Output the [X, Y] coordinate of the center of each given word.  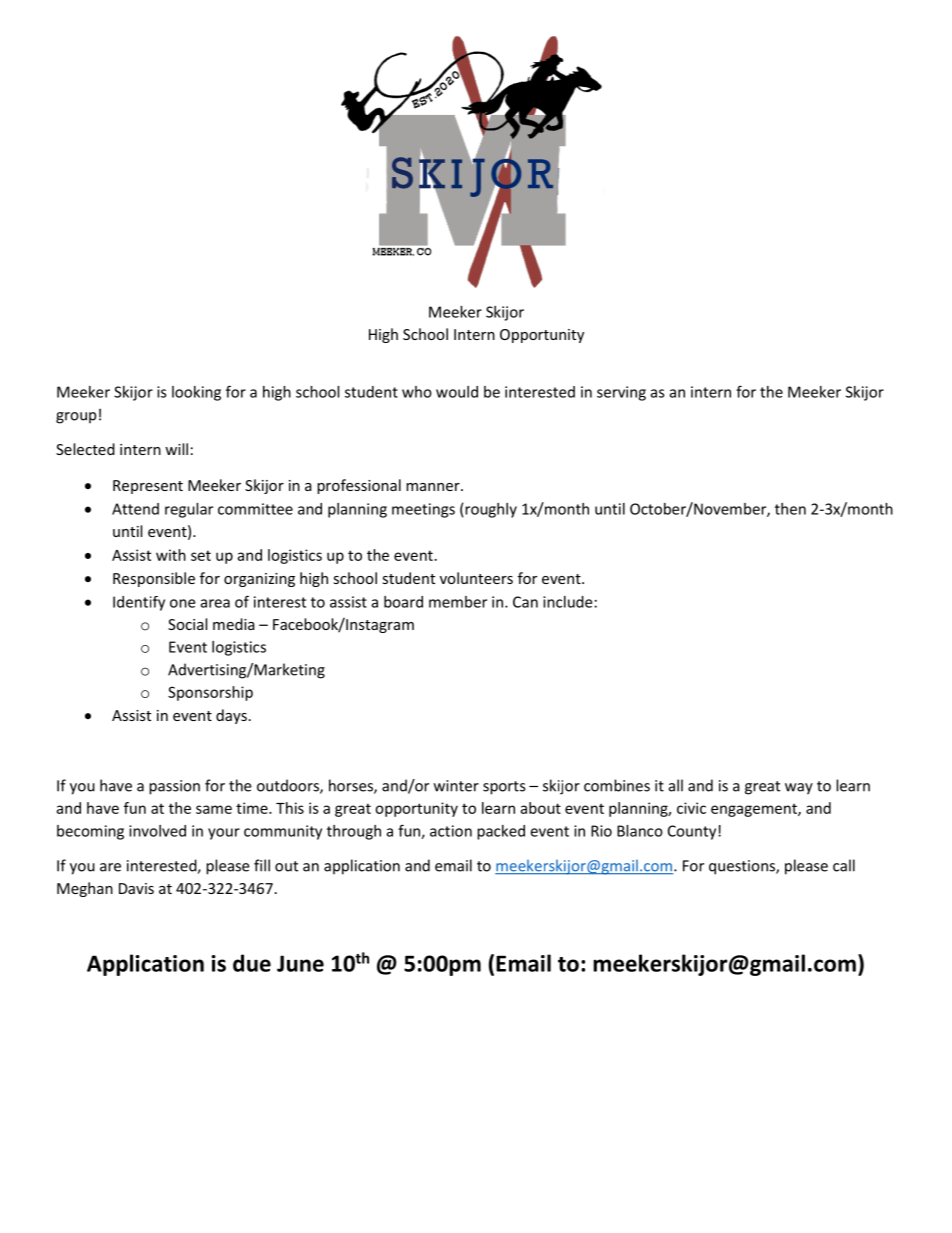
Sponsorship [210, 693]
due [252, 963]
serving [621, 393]
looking [196, 393]
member [458, 602]
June [300, 963]
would [457, 392]
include [567, 602]
